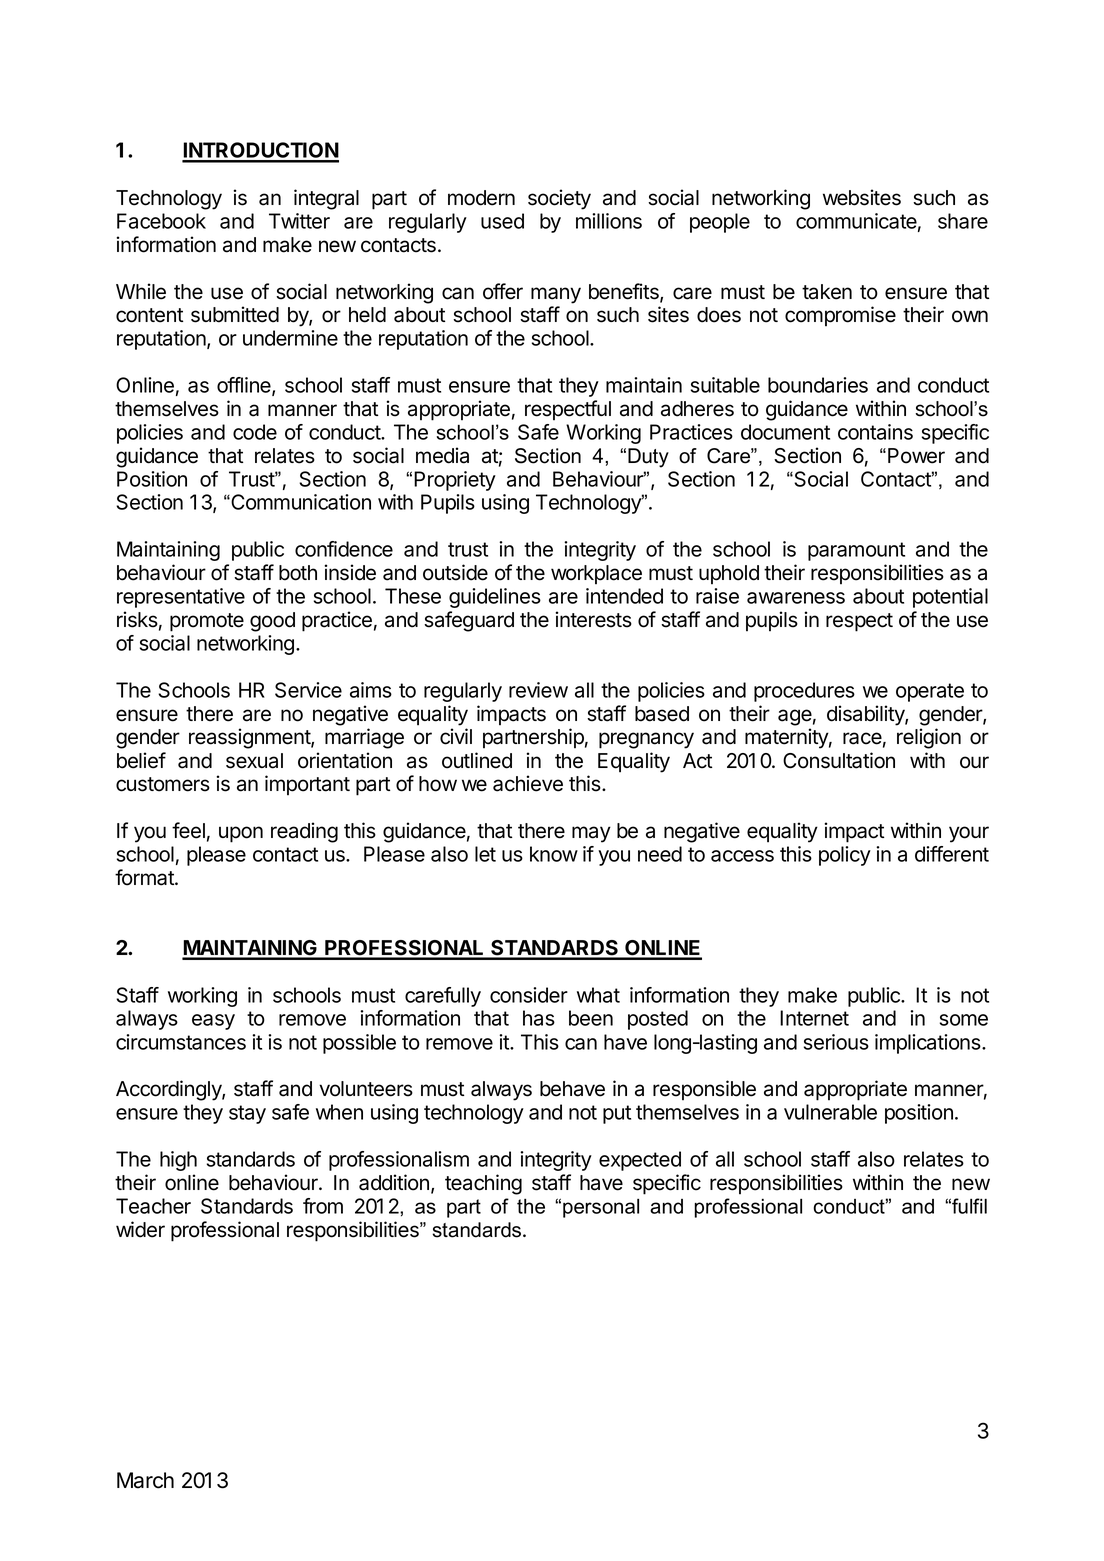 The image size is (1104, 1561). I want to click on Twitter, so click(299, 221).
